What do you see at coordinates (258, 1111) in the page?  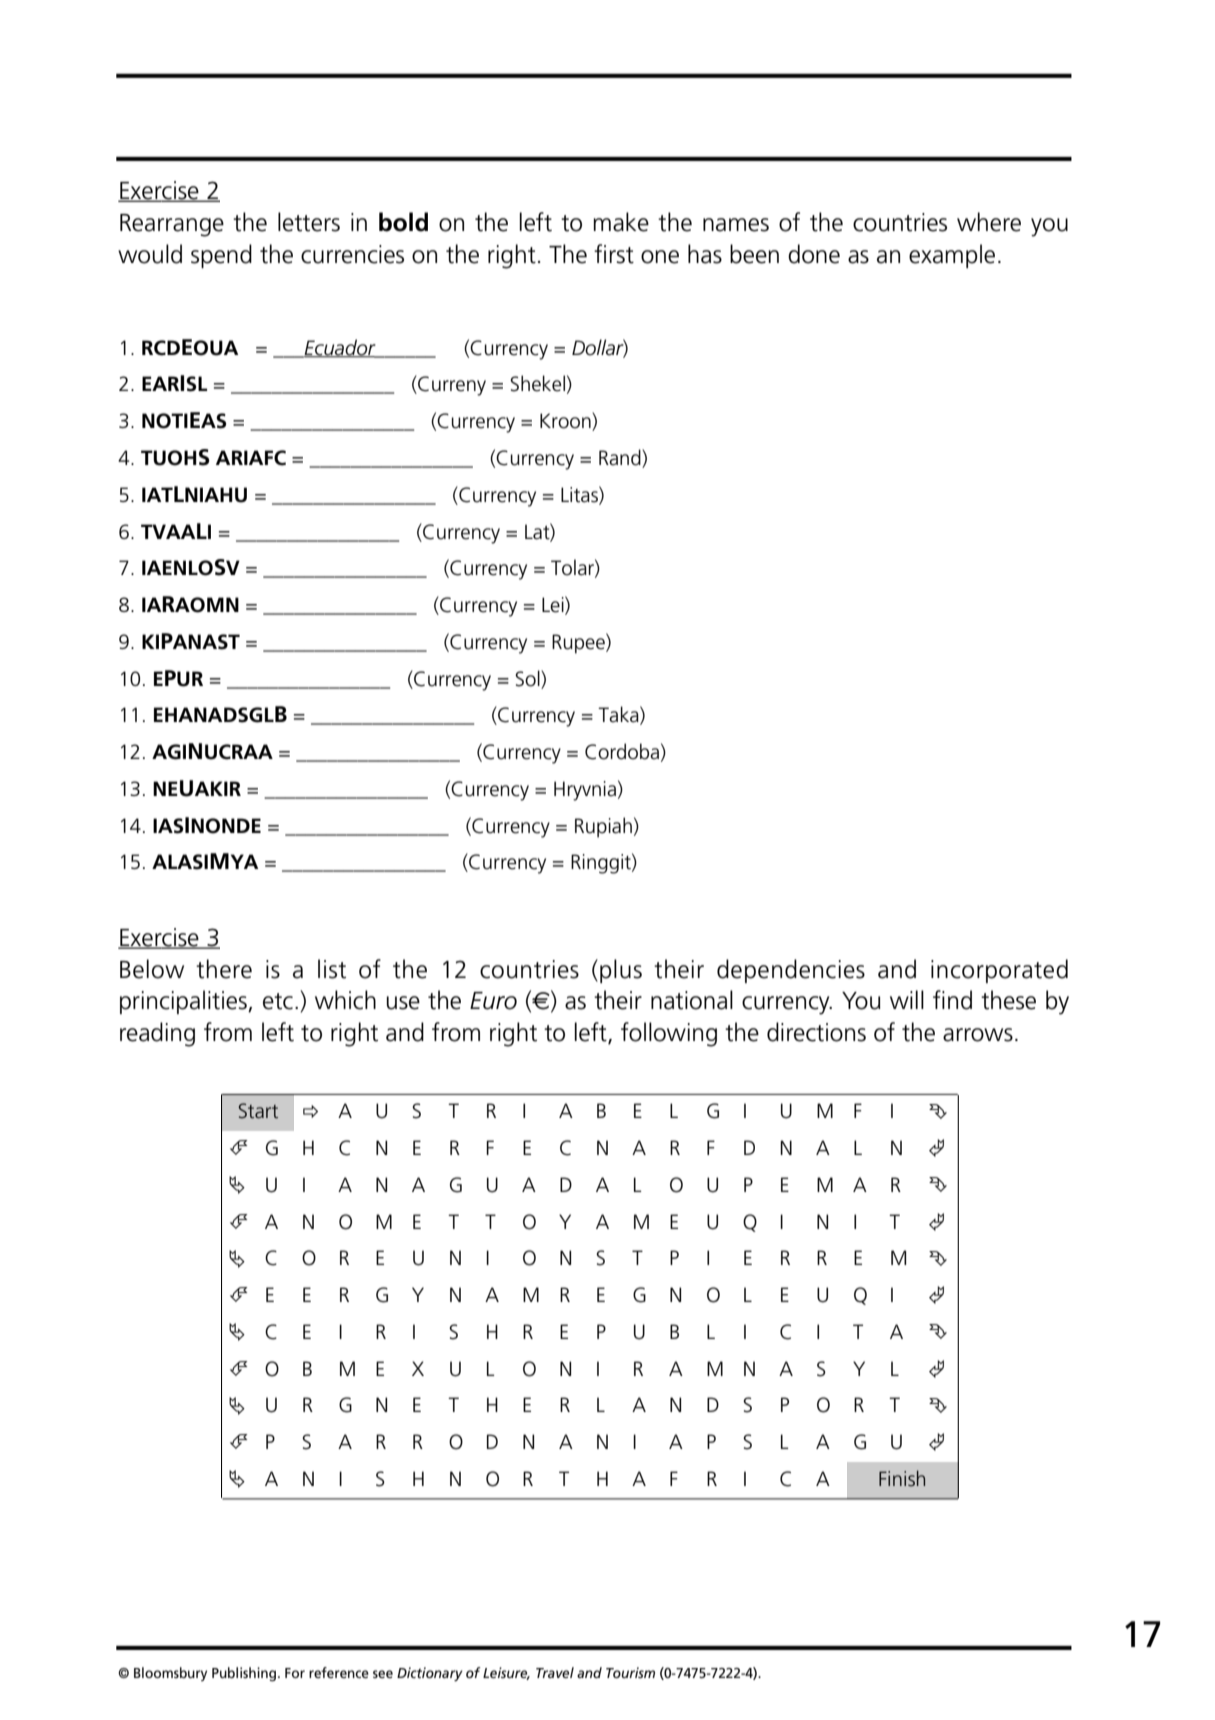 I see `Start` at bounding box center [258, 1111].
